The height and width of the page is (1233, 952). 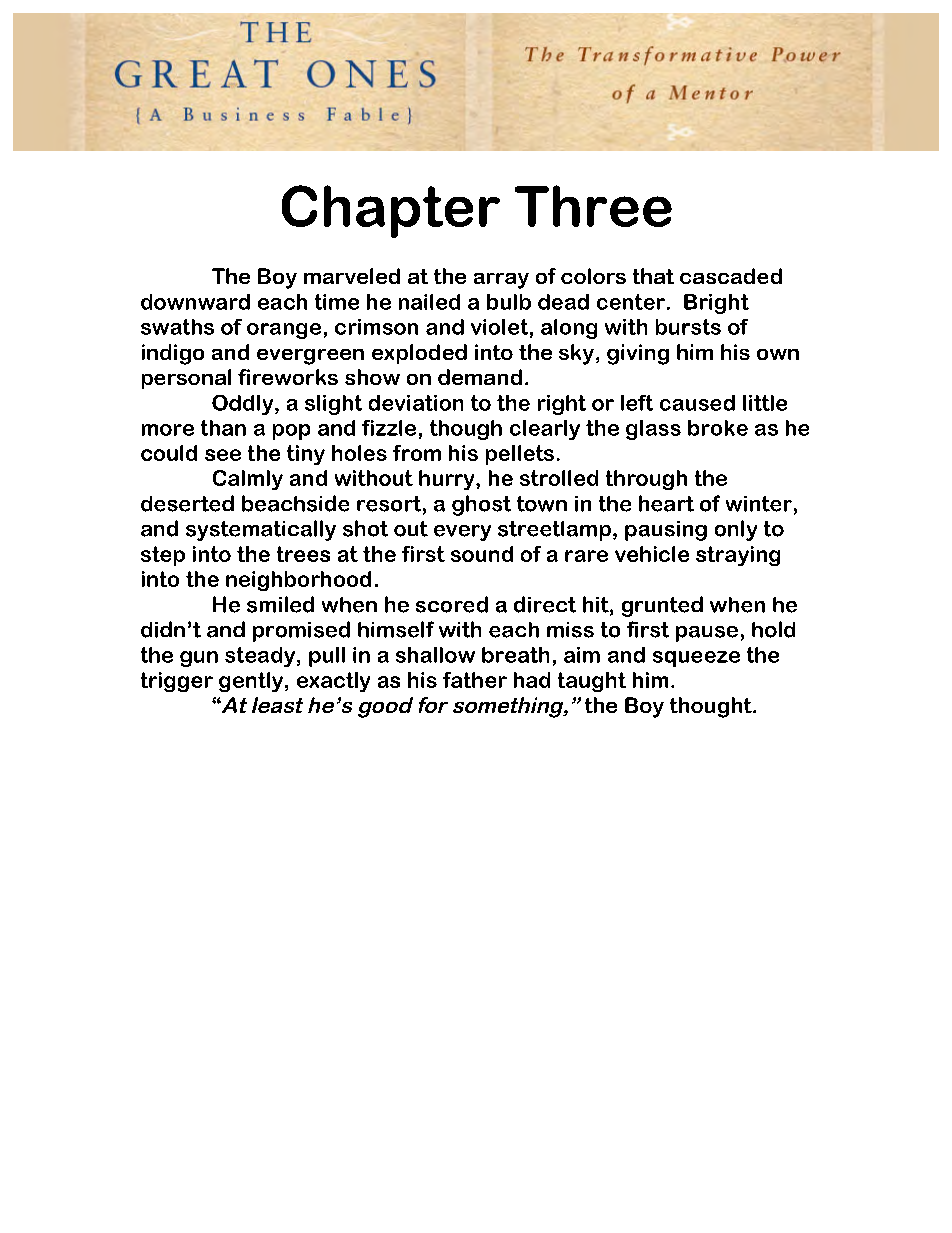 I want to click on steady, so click(x=260, y=657).
